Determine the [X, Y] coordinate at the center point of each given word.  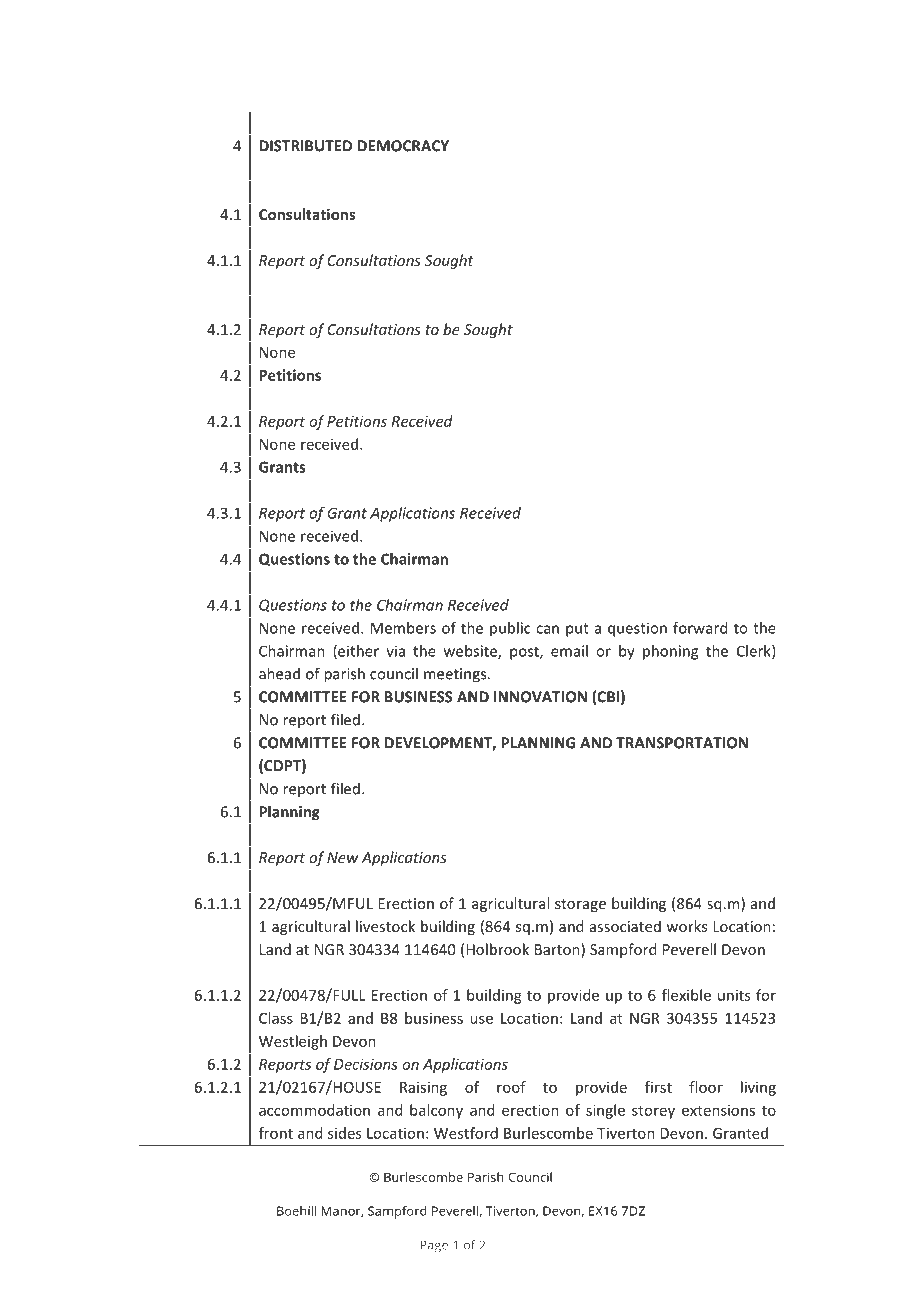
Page [434, 1246]
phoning [670, 652]
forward [700, 628]
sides [344, 1133]
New [342, 857]
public [510, 629]
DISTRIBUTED [305, 146]
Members [403, 628]
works [686, 926]
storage [580, 905]
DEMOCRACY [403, 146]
